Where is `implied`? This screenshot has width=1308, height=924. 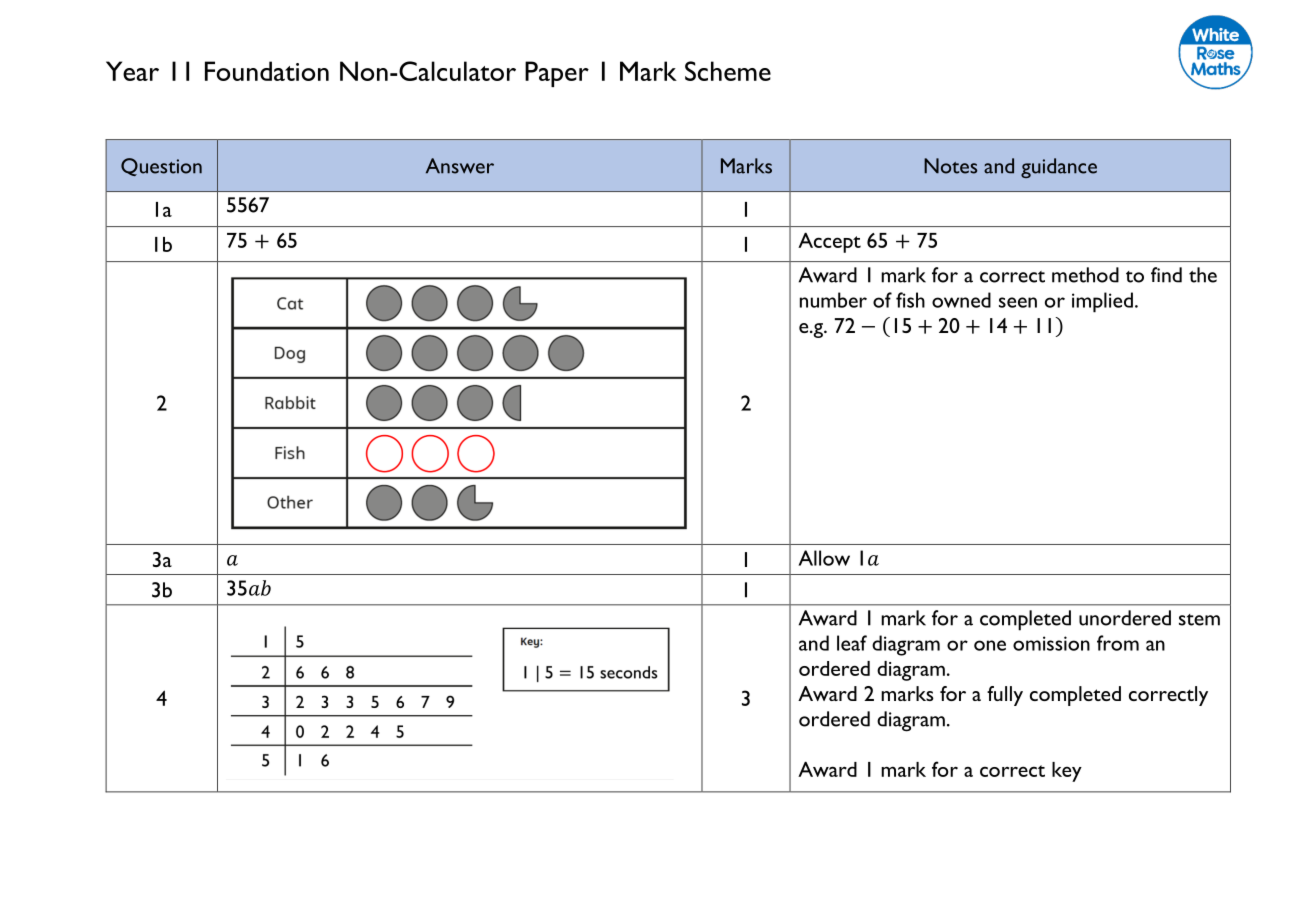 implied is located at coordinates (1102, 302).
